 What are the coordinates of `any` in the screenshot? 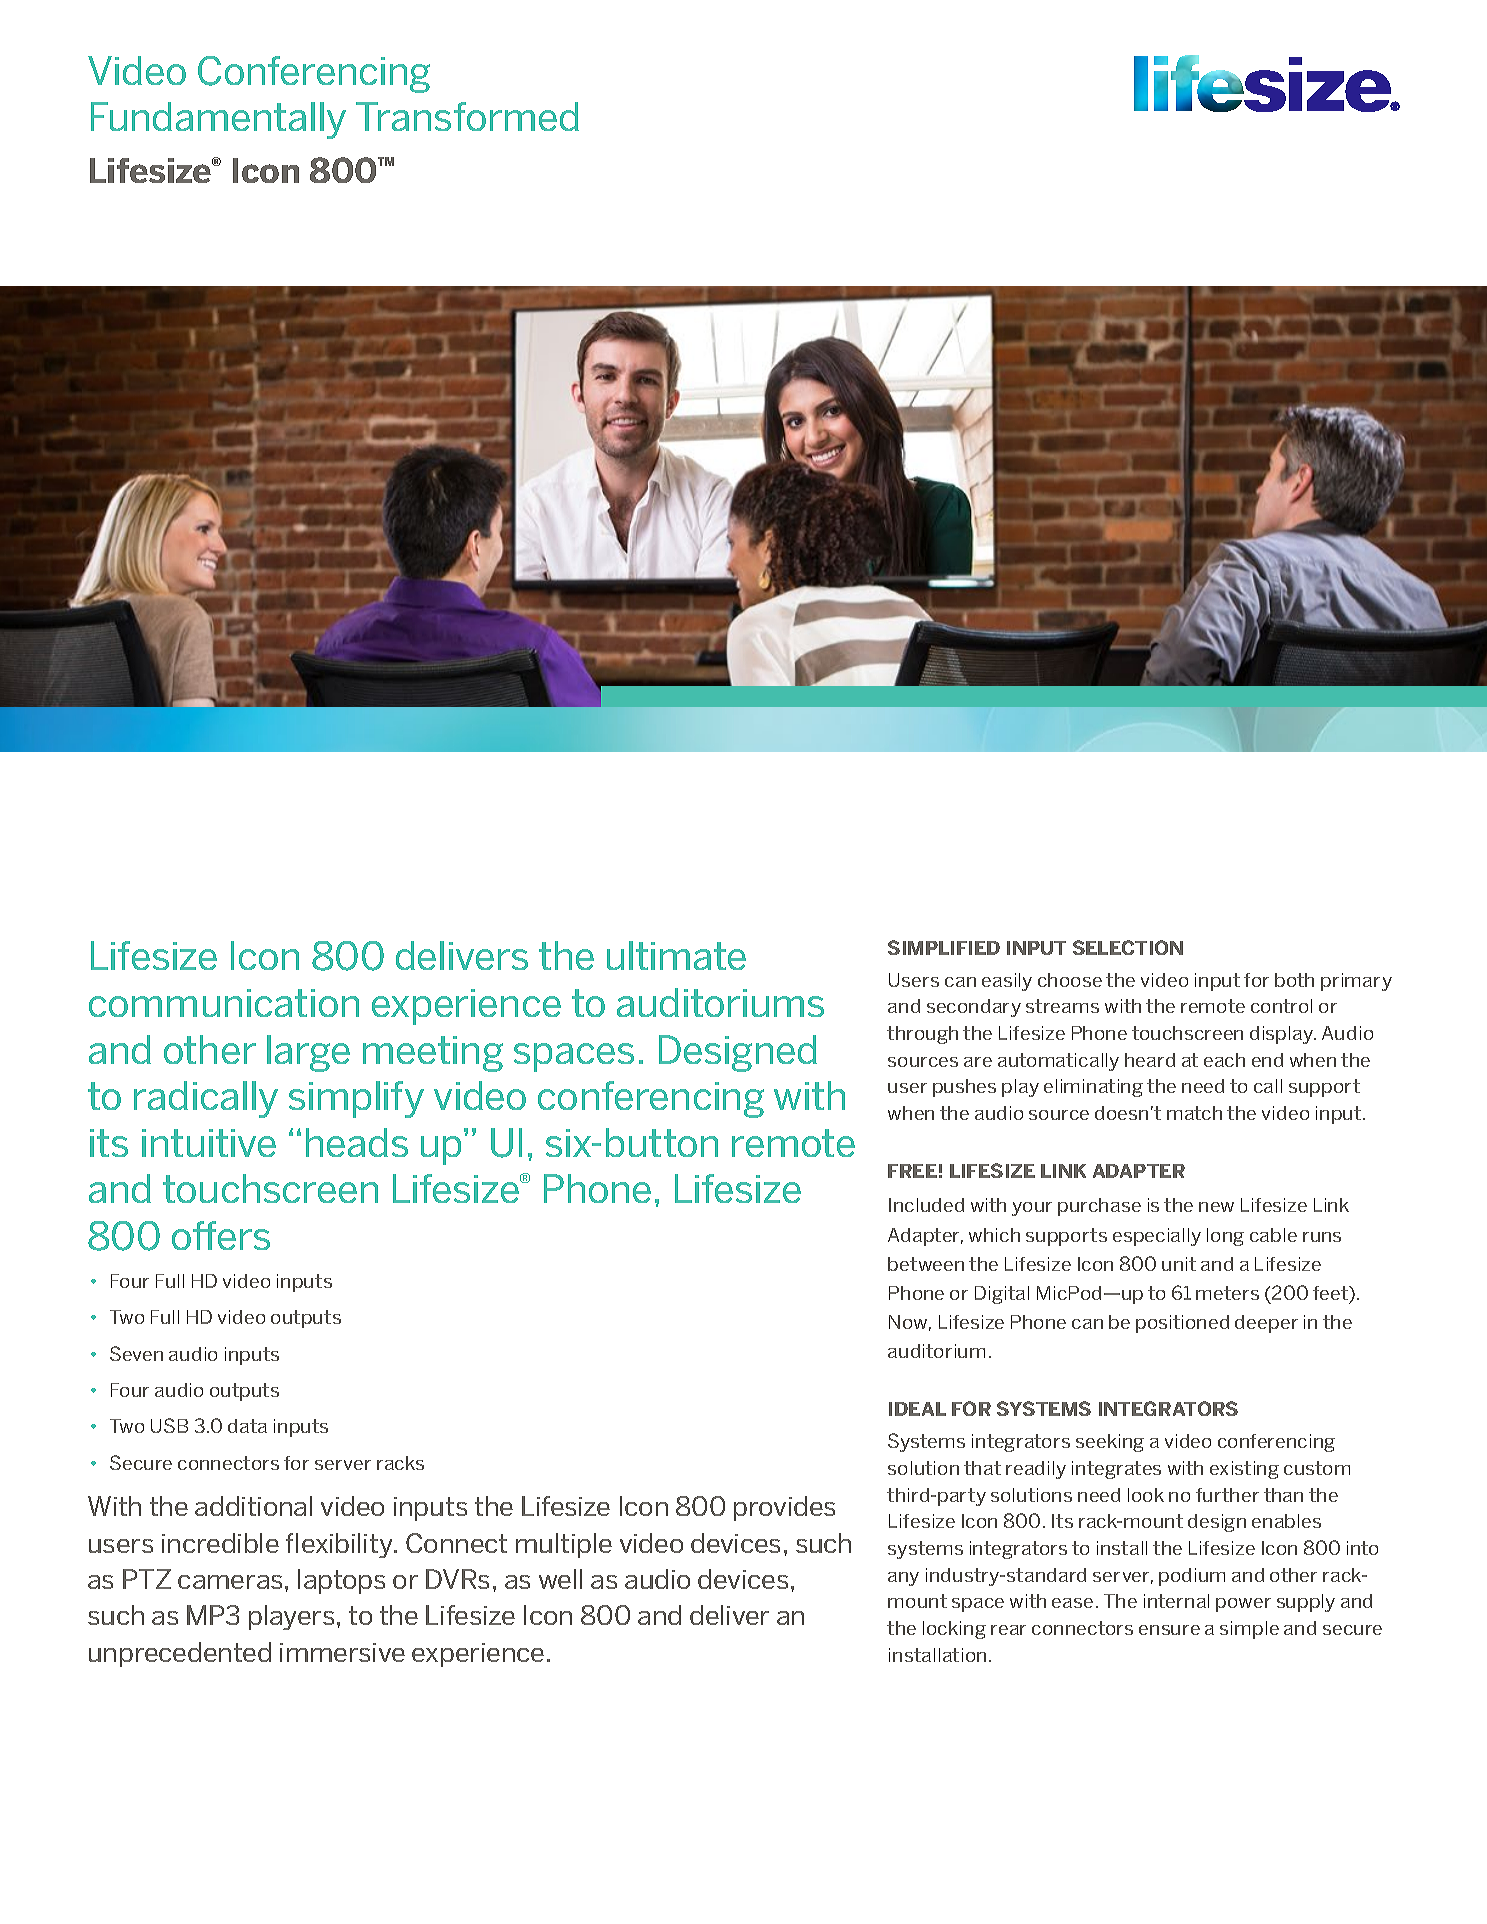 It's located at (903, 1579).
